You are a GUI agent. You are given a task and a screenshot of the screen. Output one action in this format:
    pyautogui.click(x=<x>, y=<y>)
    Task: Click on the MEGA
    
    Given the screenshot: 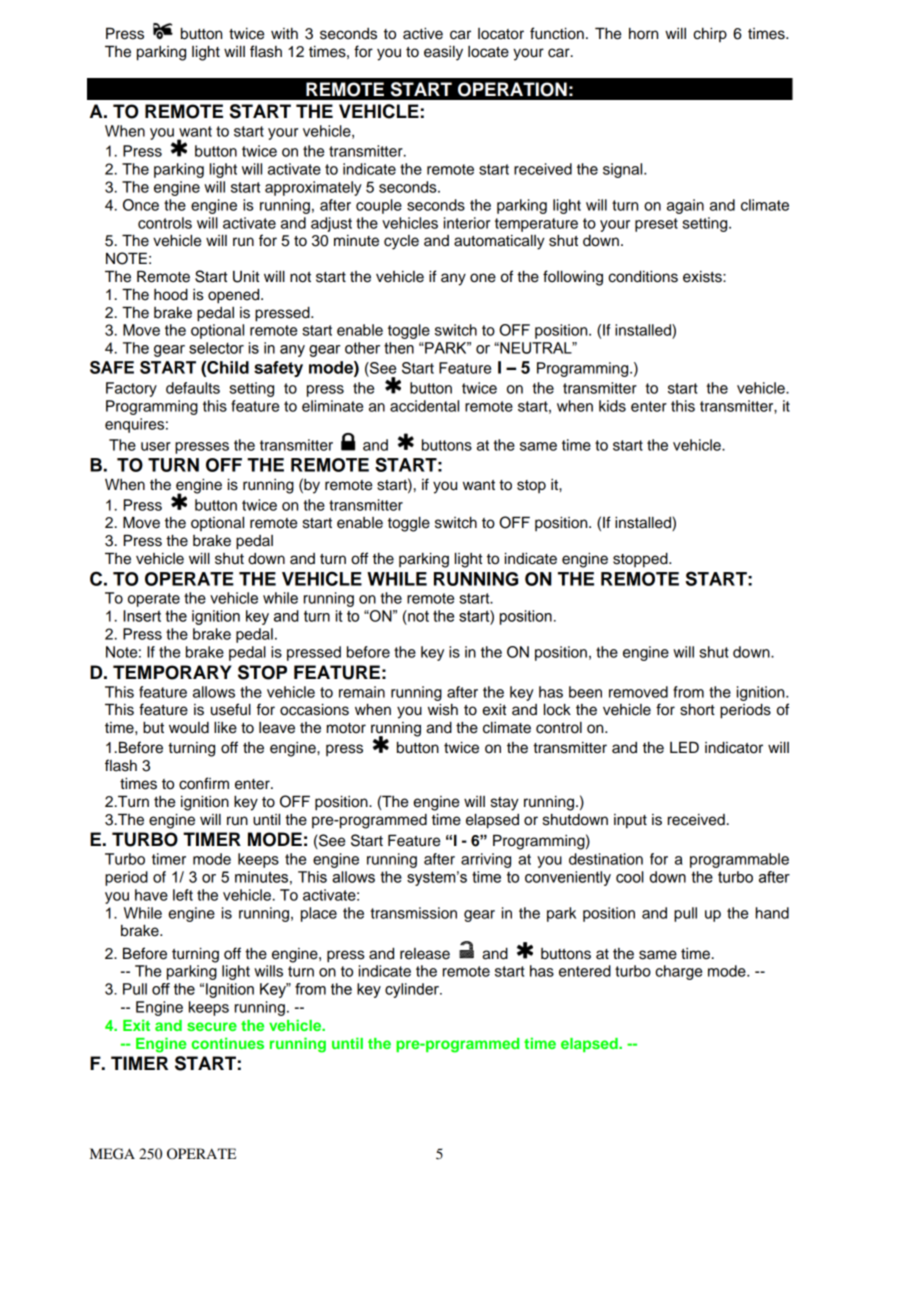 What is the action you would take?
    pyautogui.click(x=112, y=1154)
